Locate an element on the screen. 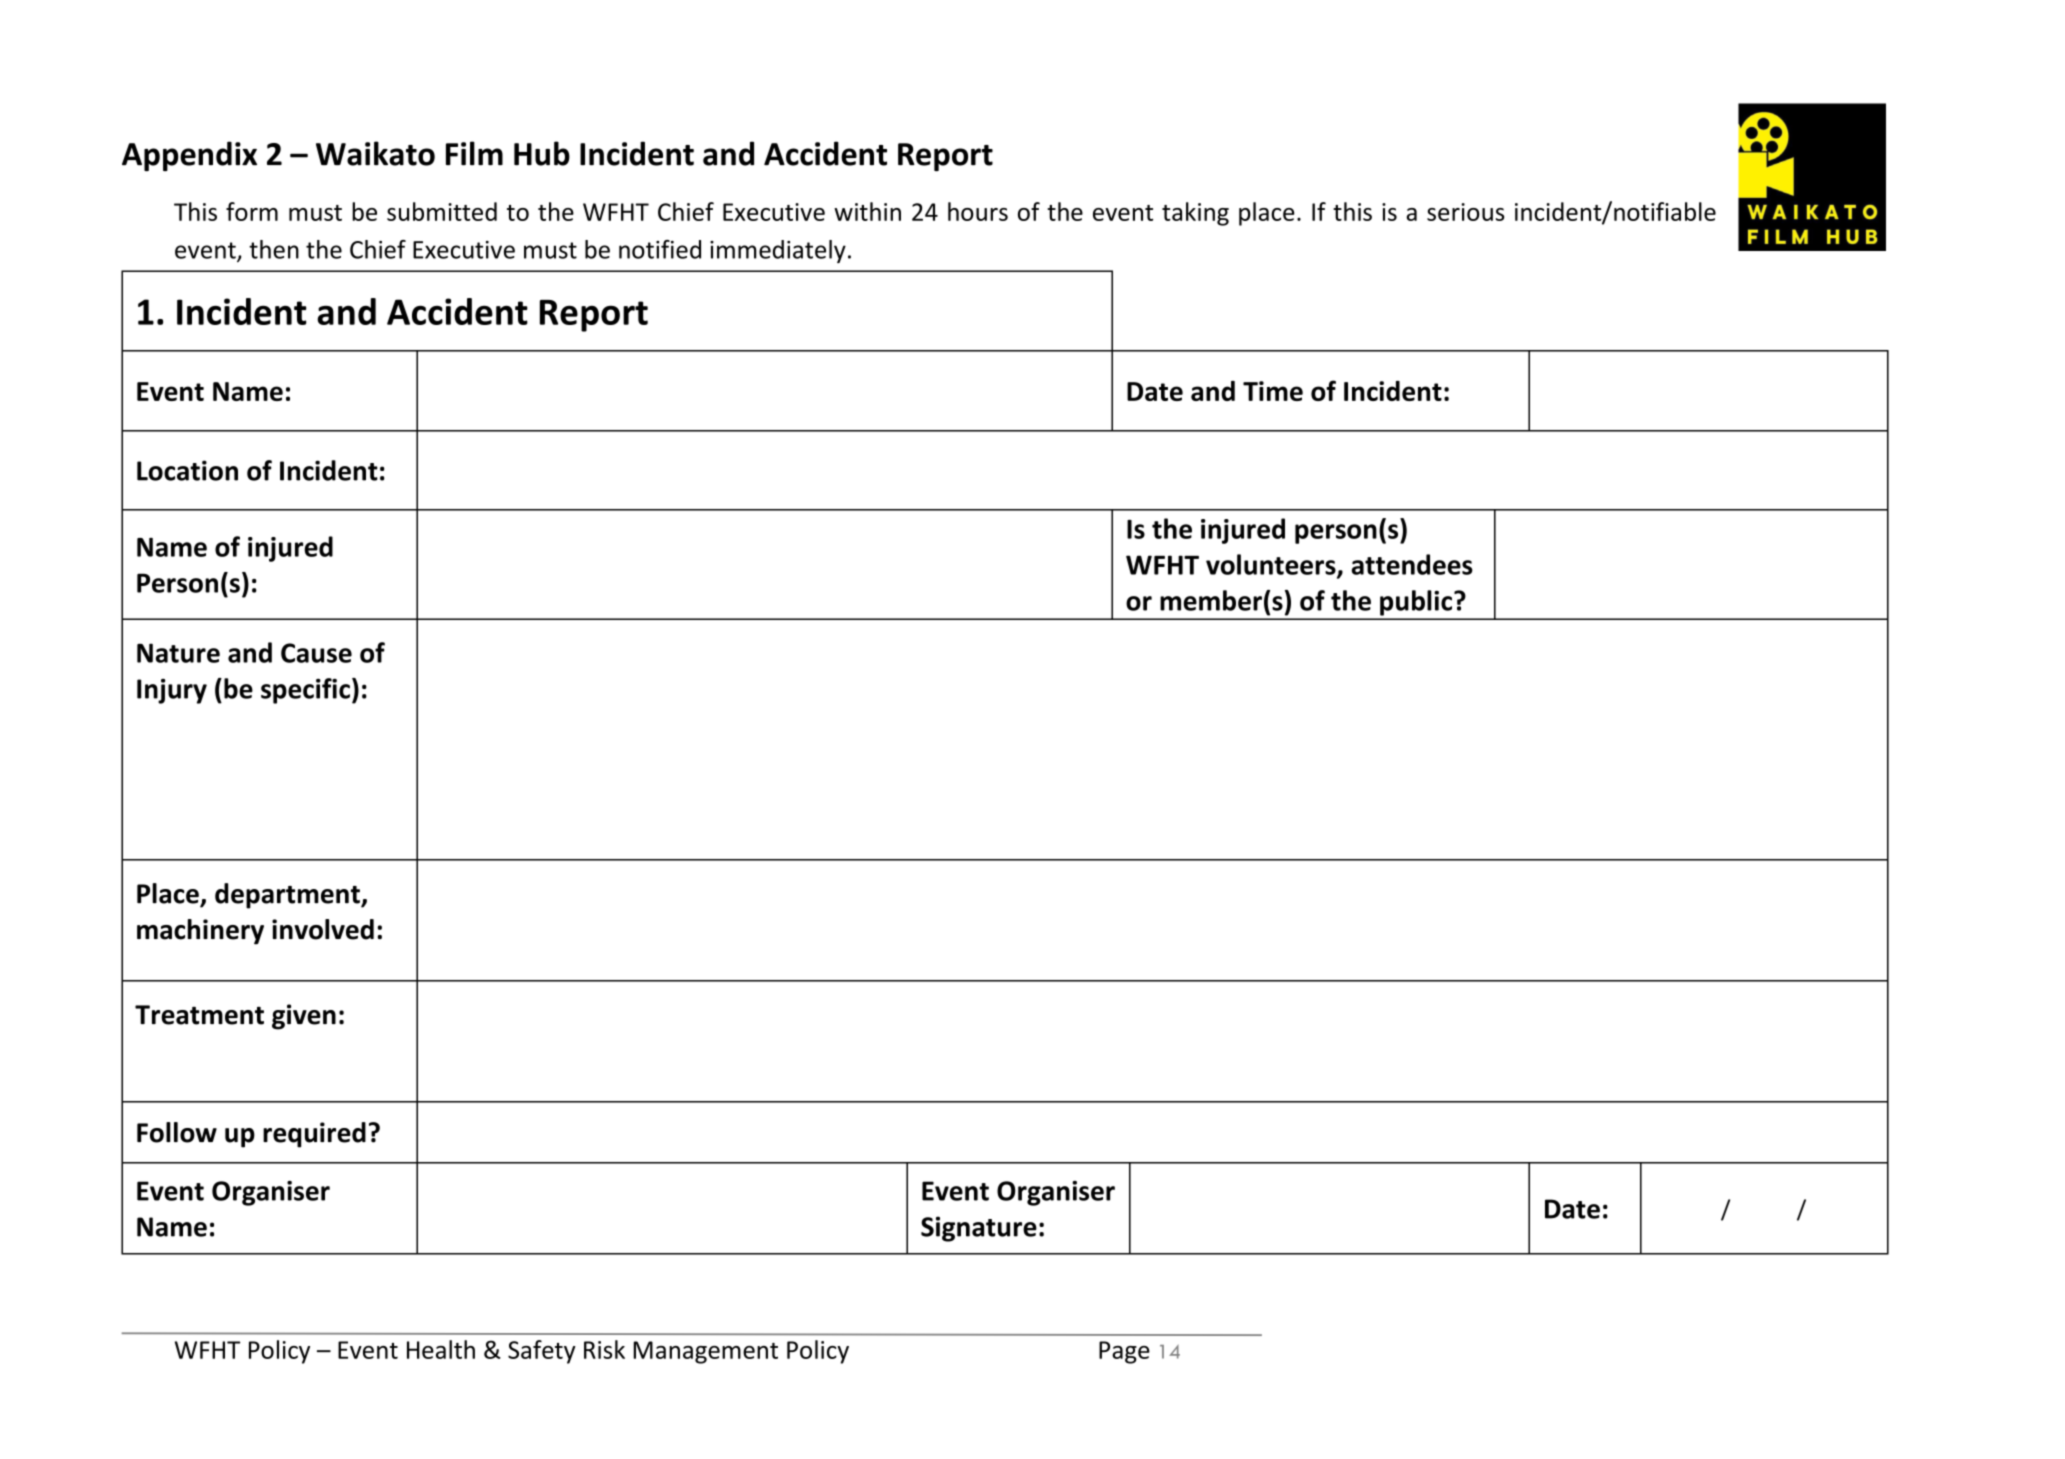 The height and width of the screenshot is (1459, 2065). within is located at coordinates (867, 211).
